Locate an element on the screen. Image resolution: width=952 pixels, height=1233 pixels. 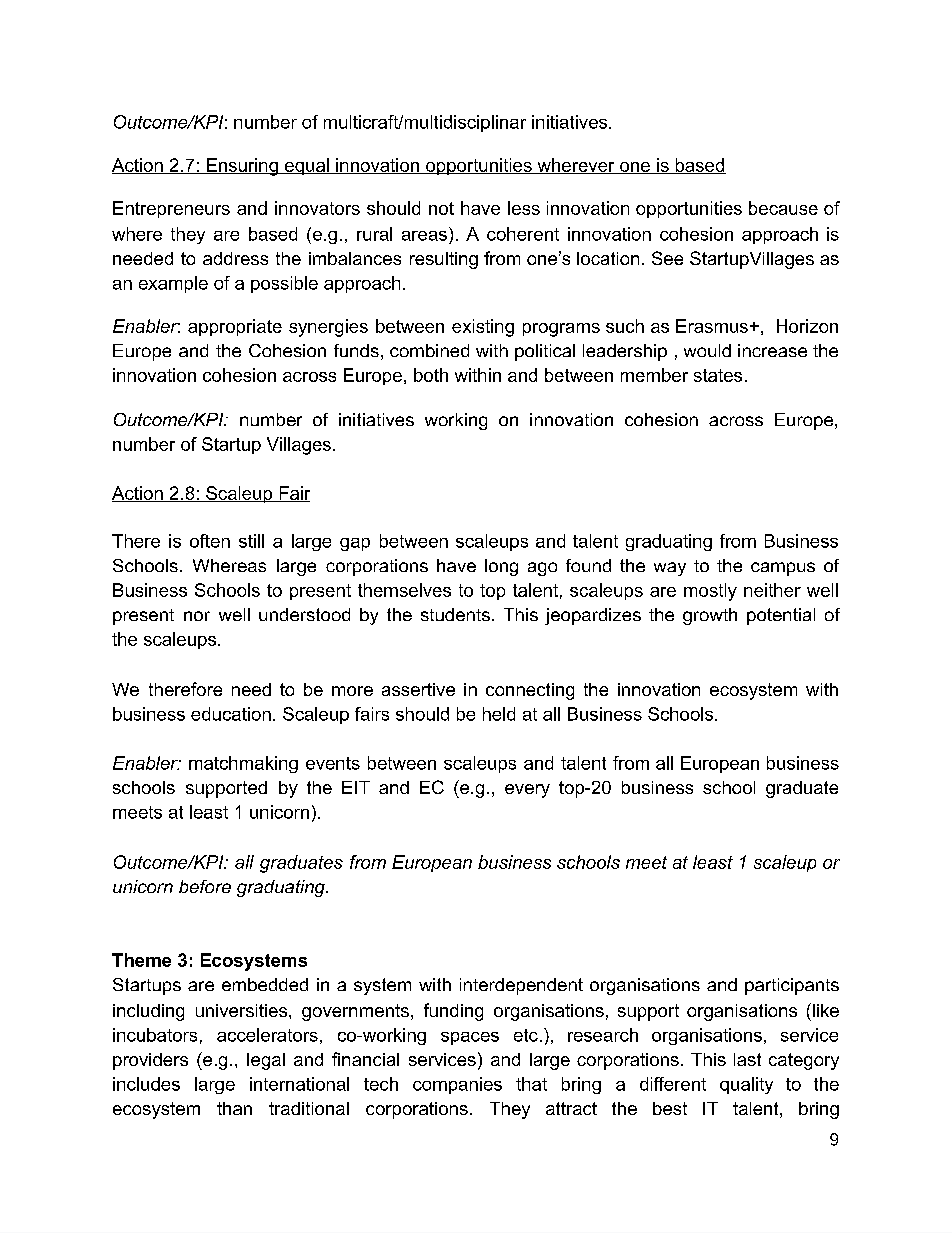
less is located at coordinates (524, 208).
